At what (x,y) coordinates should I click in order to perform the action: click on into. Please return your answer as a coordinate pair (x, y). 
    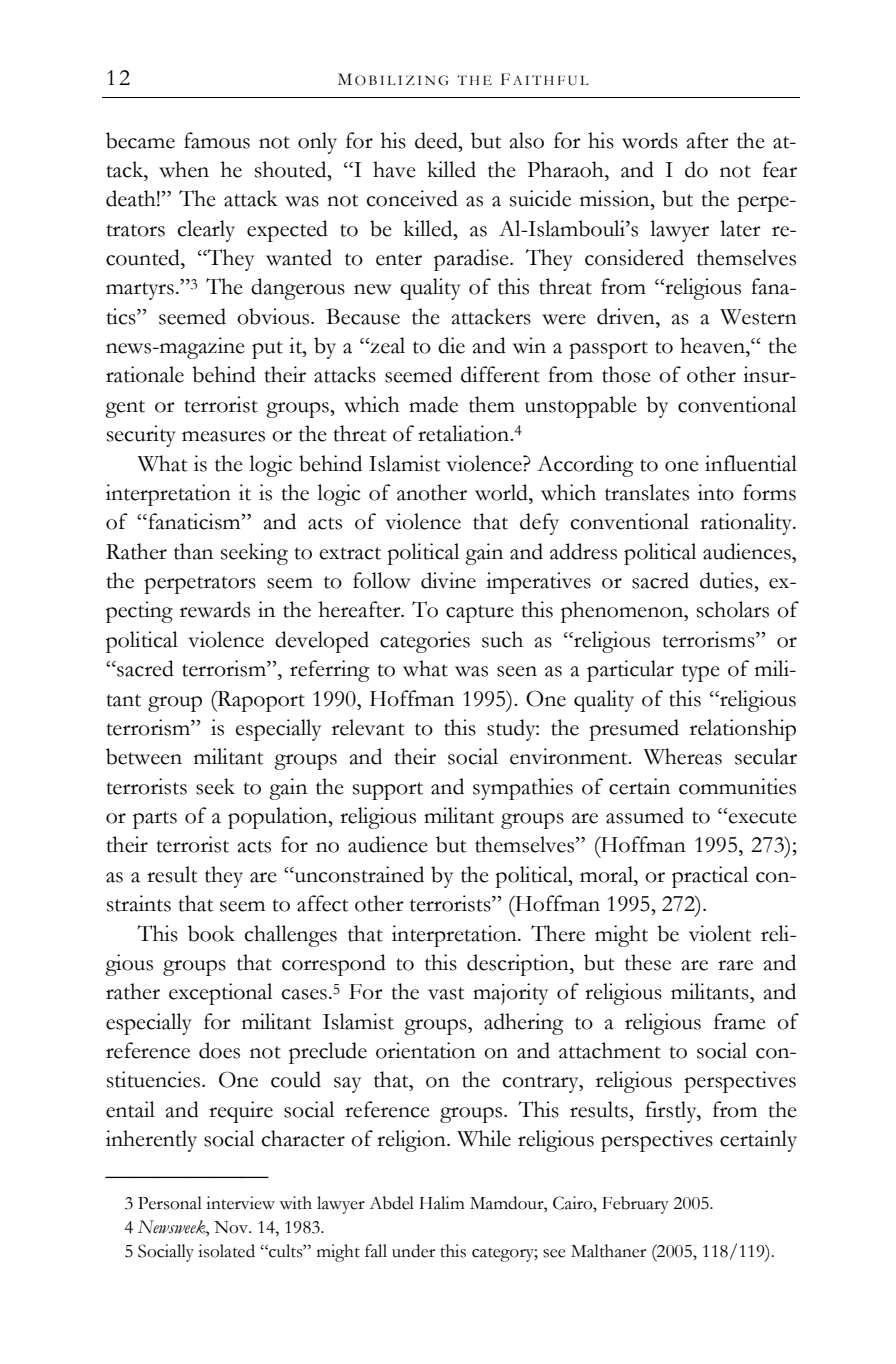
    Looking at the image, I should click on (716, 492).
